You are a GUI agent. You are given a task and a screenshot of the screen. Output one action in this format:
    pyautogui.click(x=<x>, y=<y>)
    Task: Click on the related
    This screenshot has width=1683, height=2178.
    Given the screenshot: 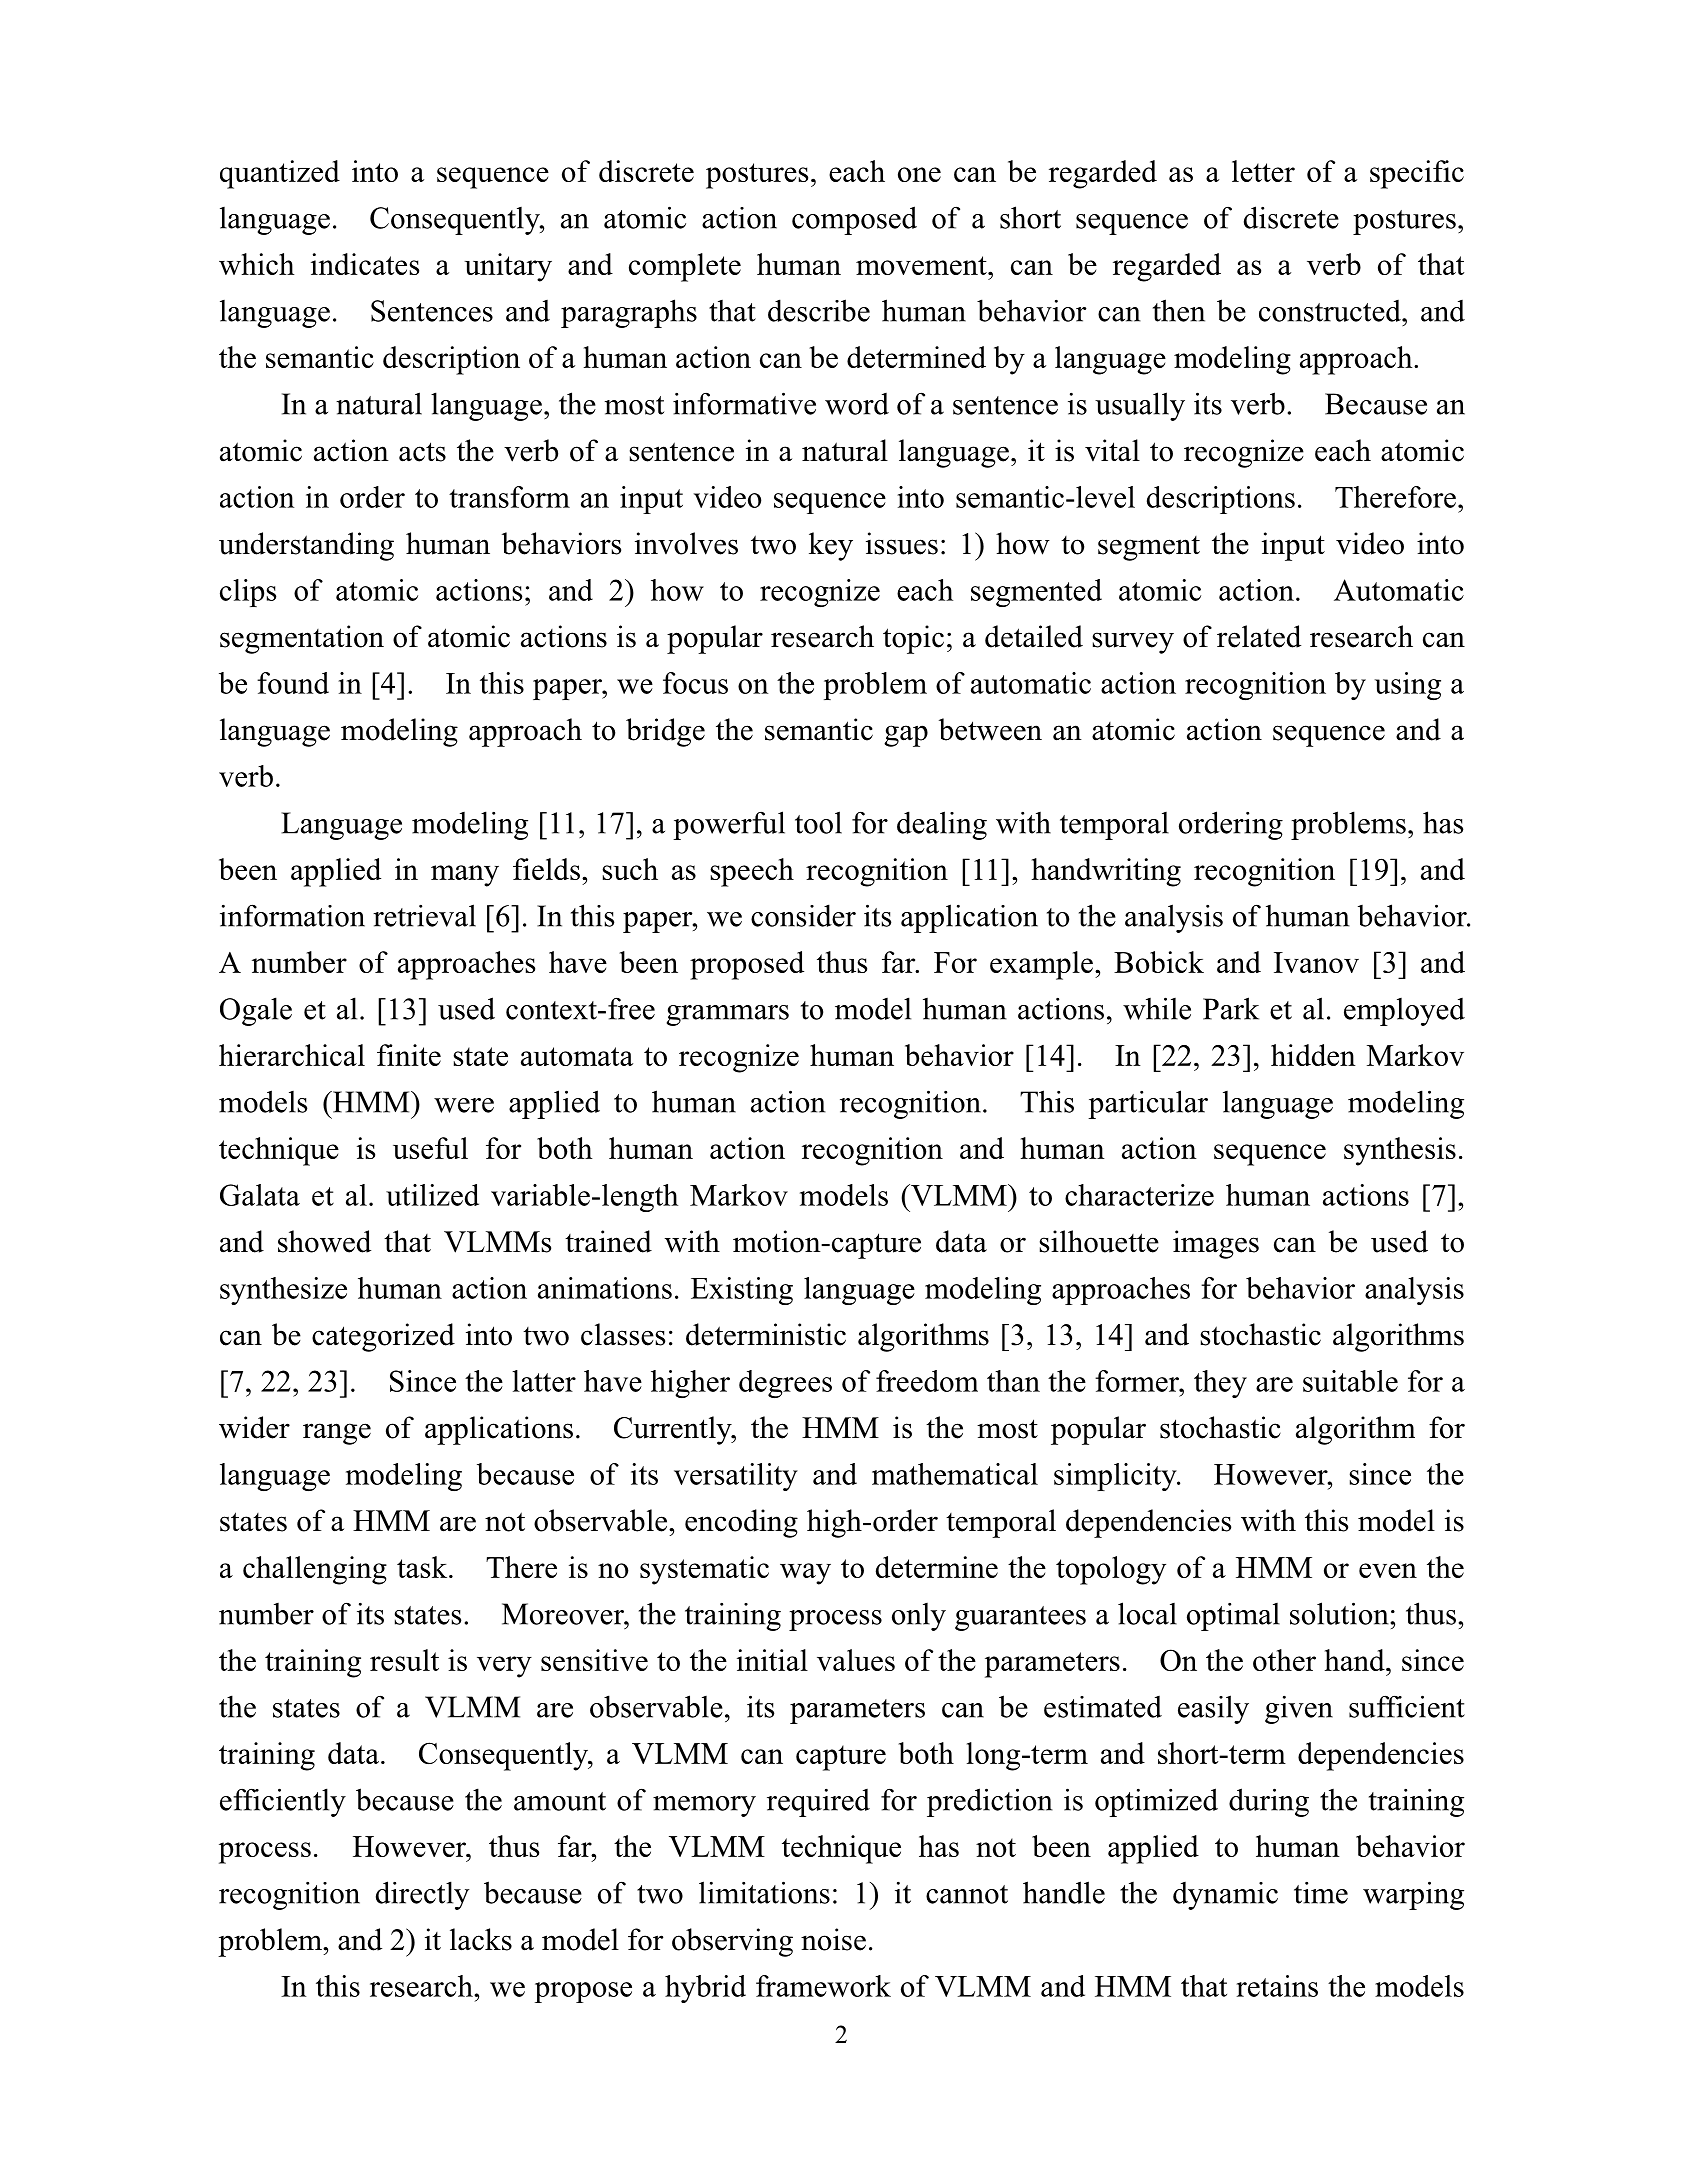 What is the action you would take?
    pyautogui.click(x=1259, y=636)
